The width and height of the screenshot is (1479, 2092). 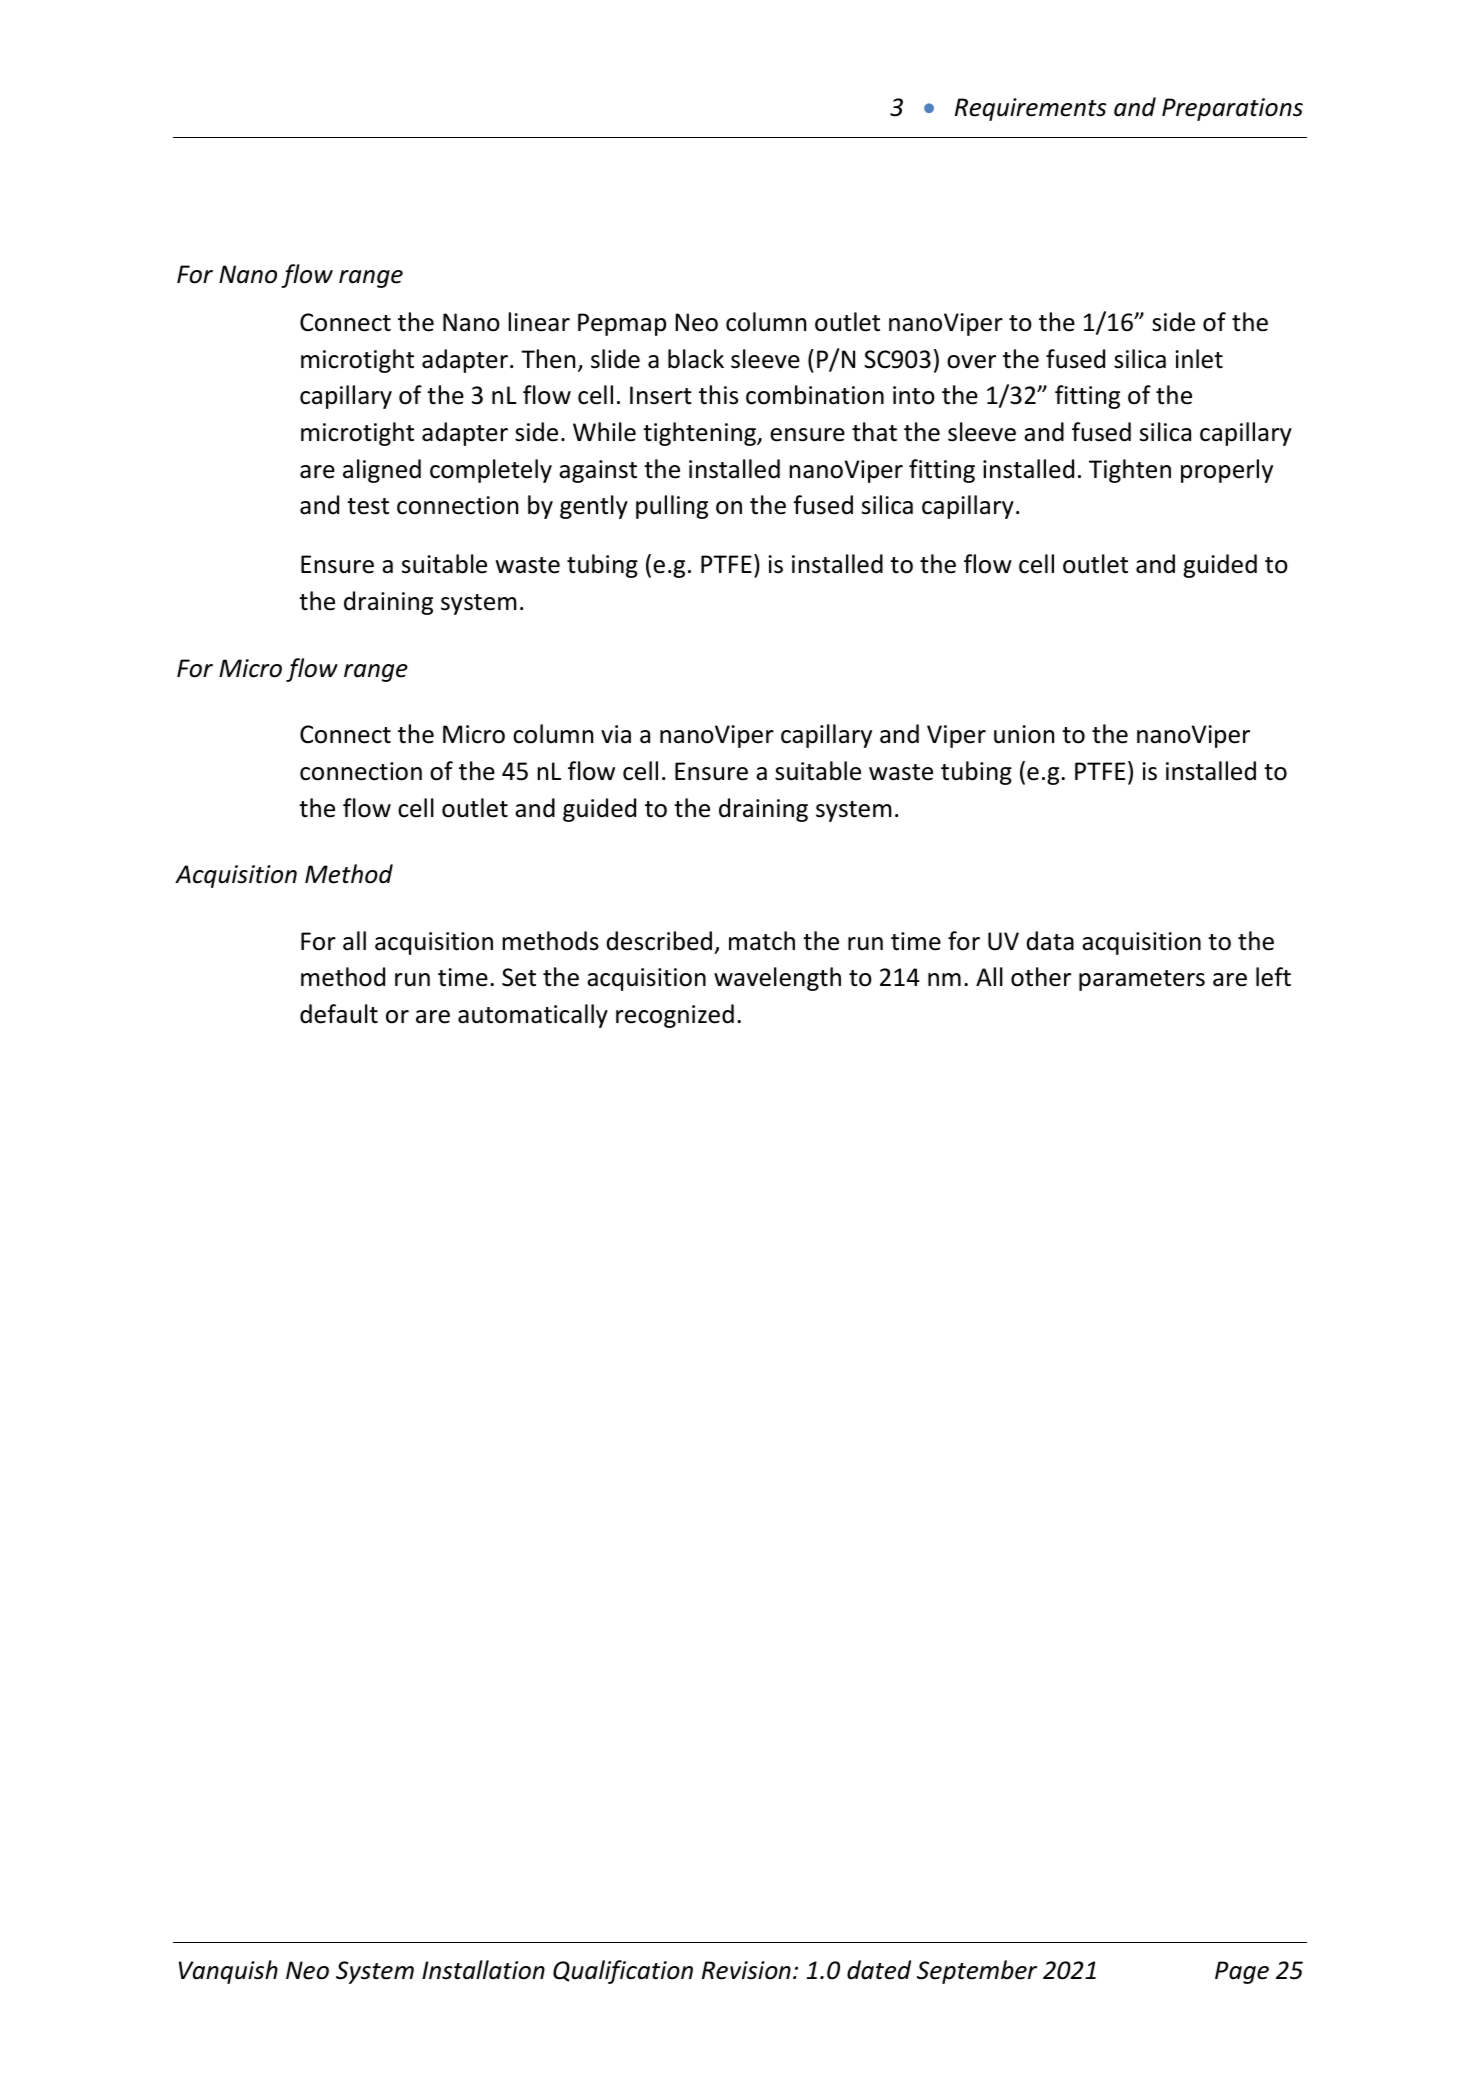 I want to click on Revision, so click(x=746, y=1970).
